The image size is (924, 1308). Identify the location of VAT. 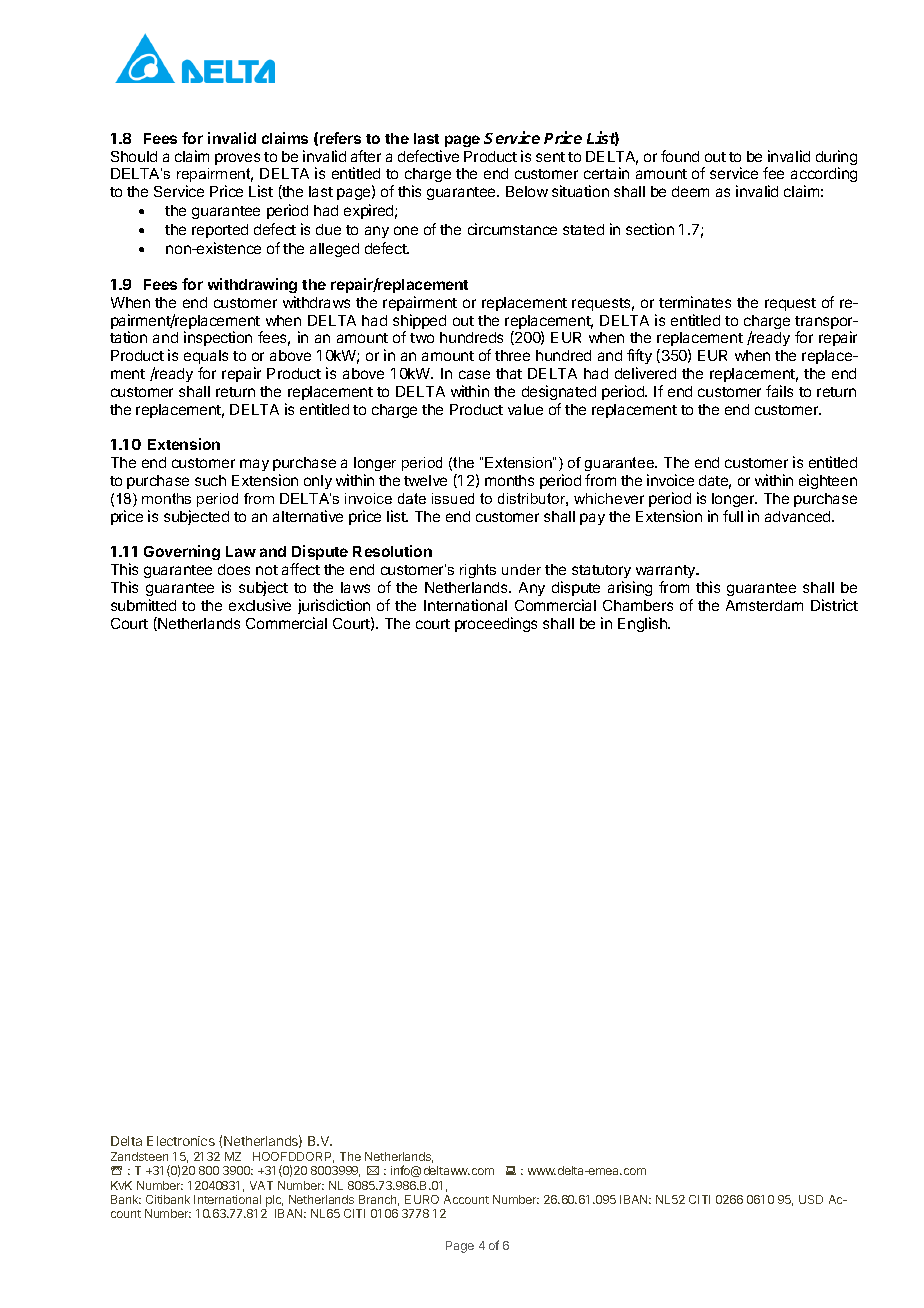
(261, 1185).
